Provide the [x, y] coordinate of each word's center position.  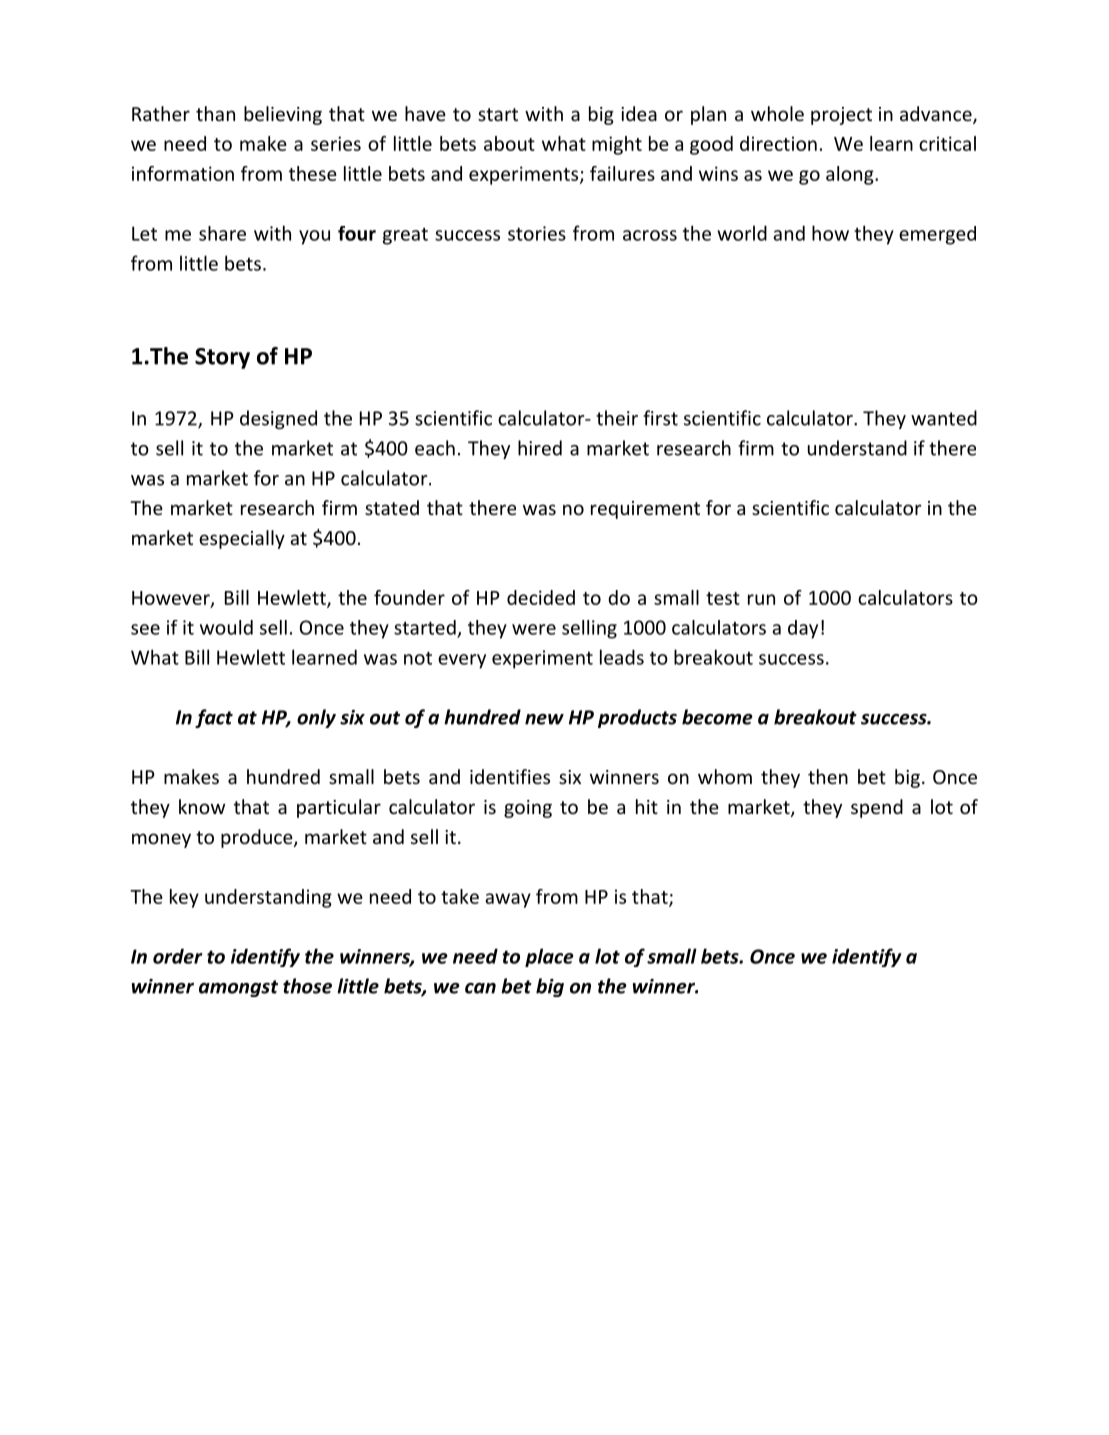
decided [541, 597]
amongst [238, 988]
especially [242, 539]
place [549, 957]
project [841, 116]
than [215, 113]
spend [877, 808]
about [509, 143]
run [761, 599]
